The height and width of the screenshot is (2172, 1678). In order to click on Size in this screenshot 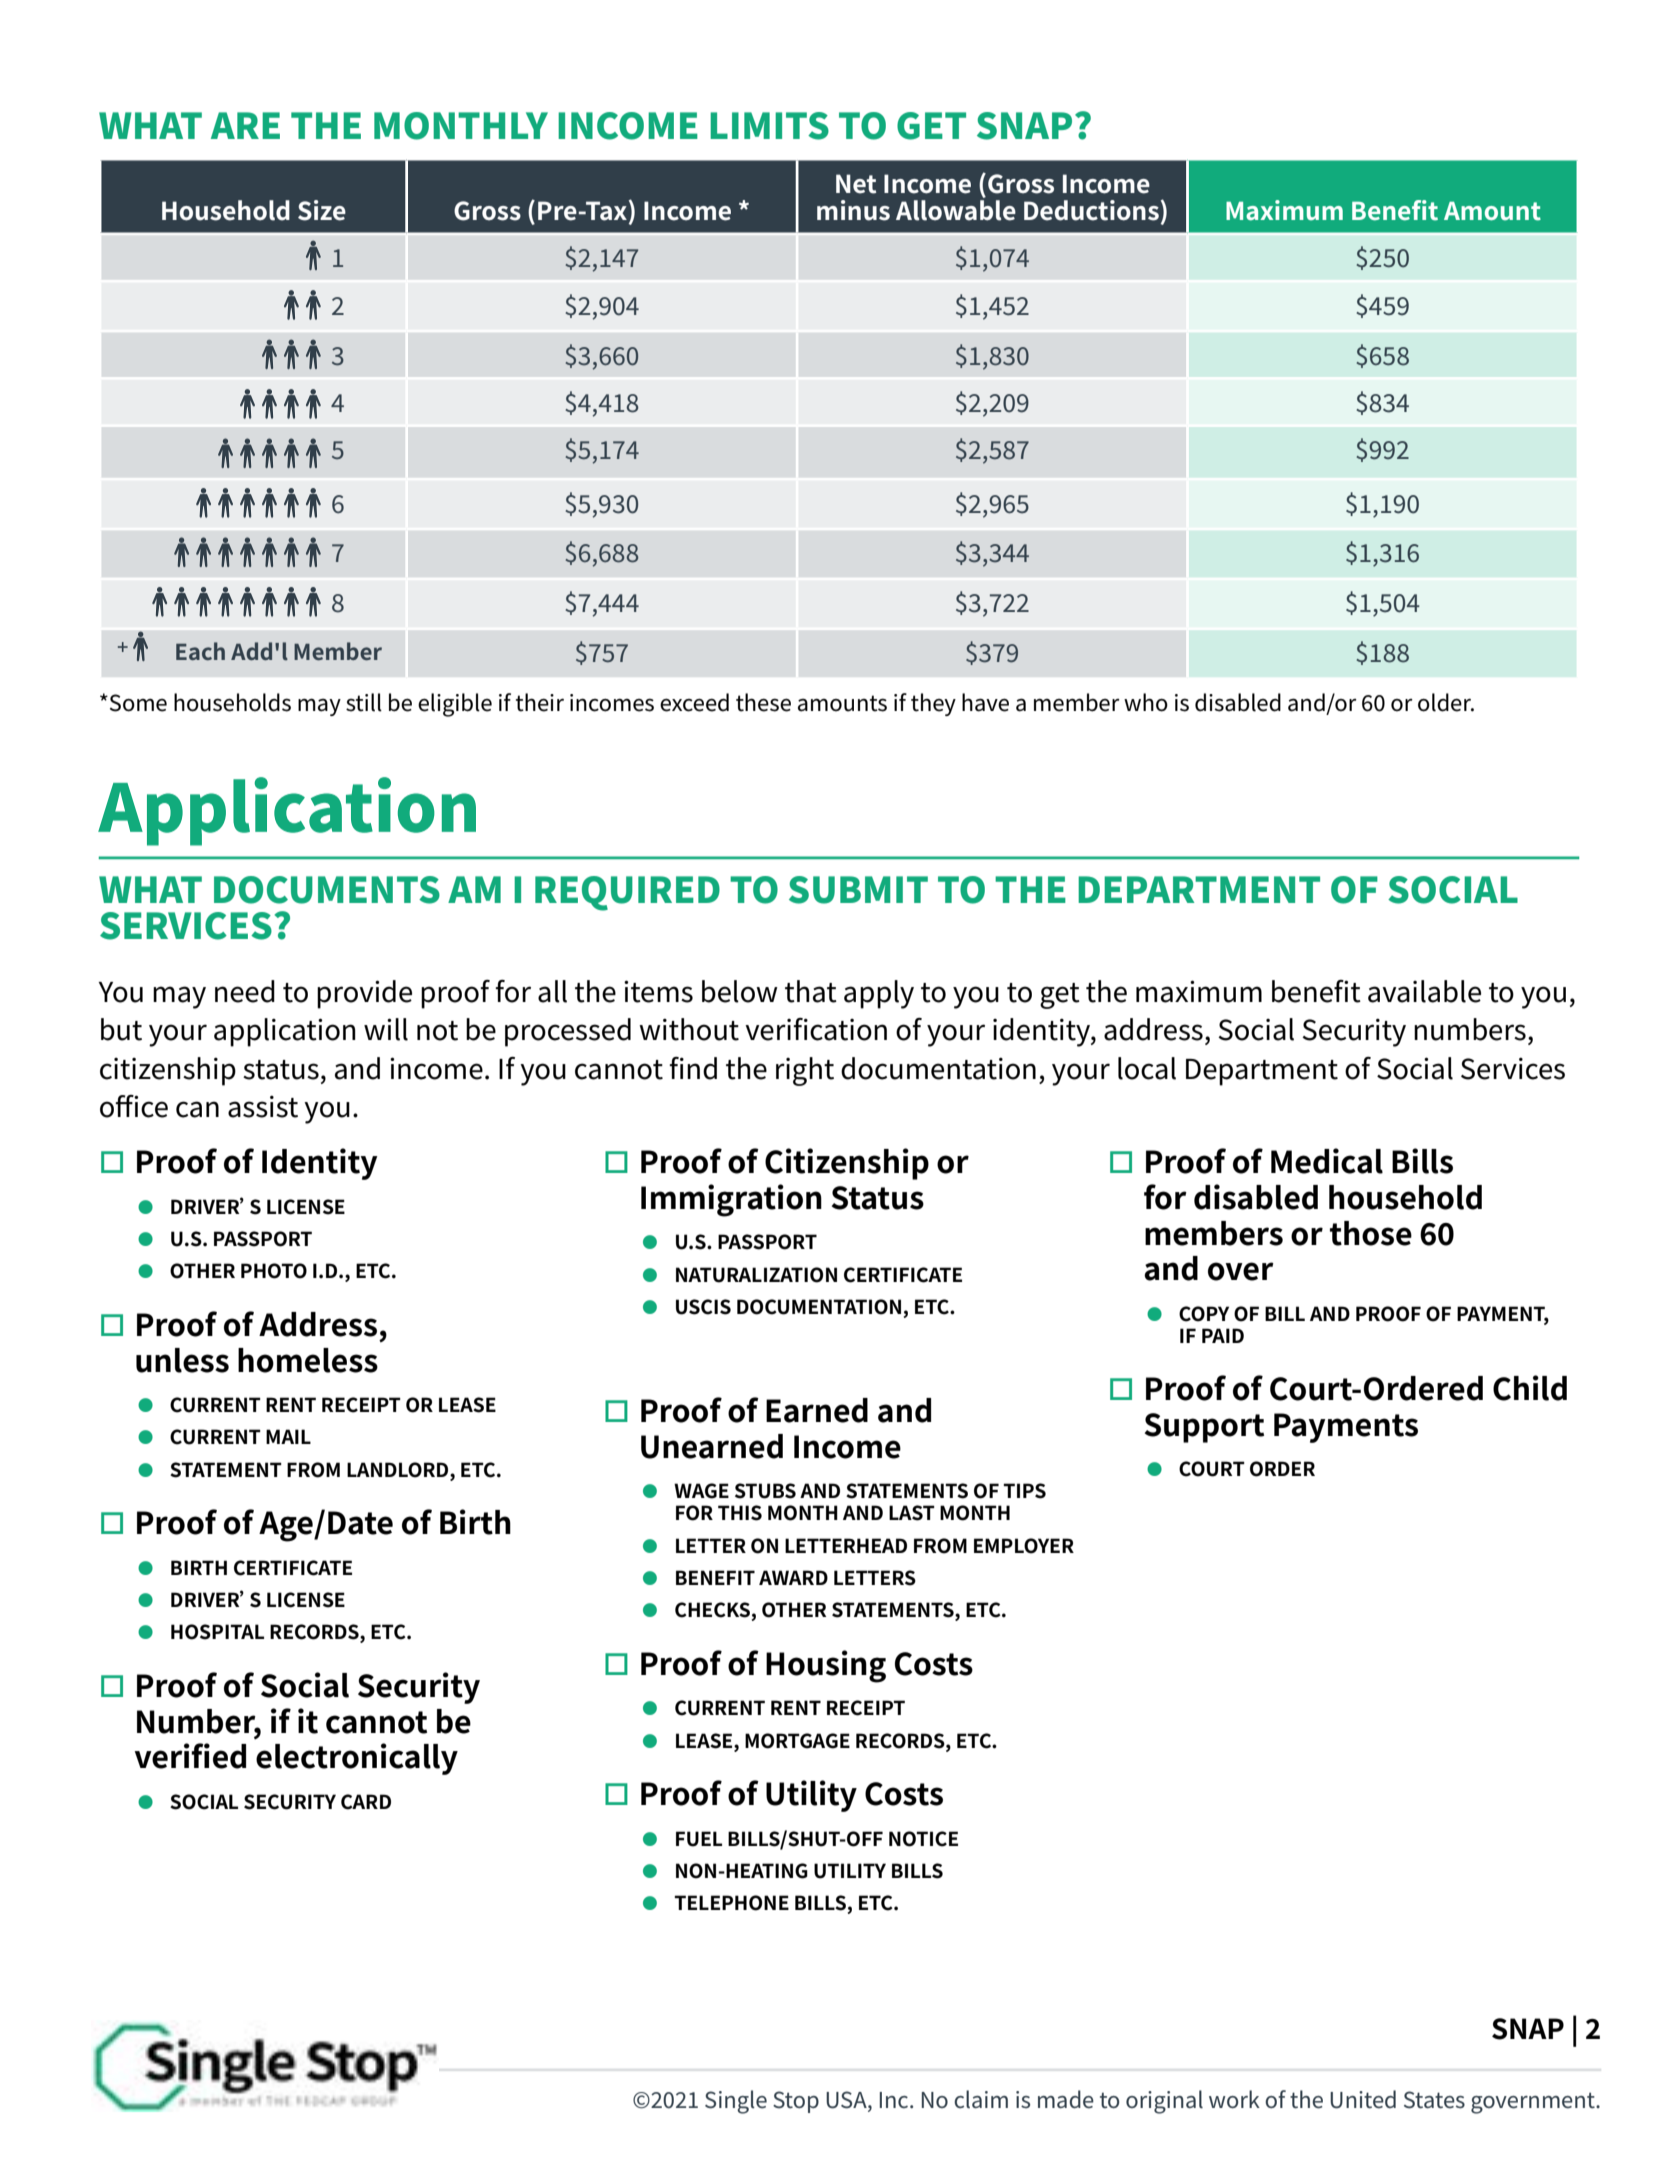, I will do `click(322, 210)`.
